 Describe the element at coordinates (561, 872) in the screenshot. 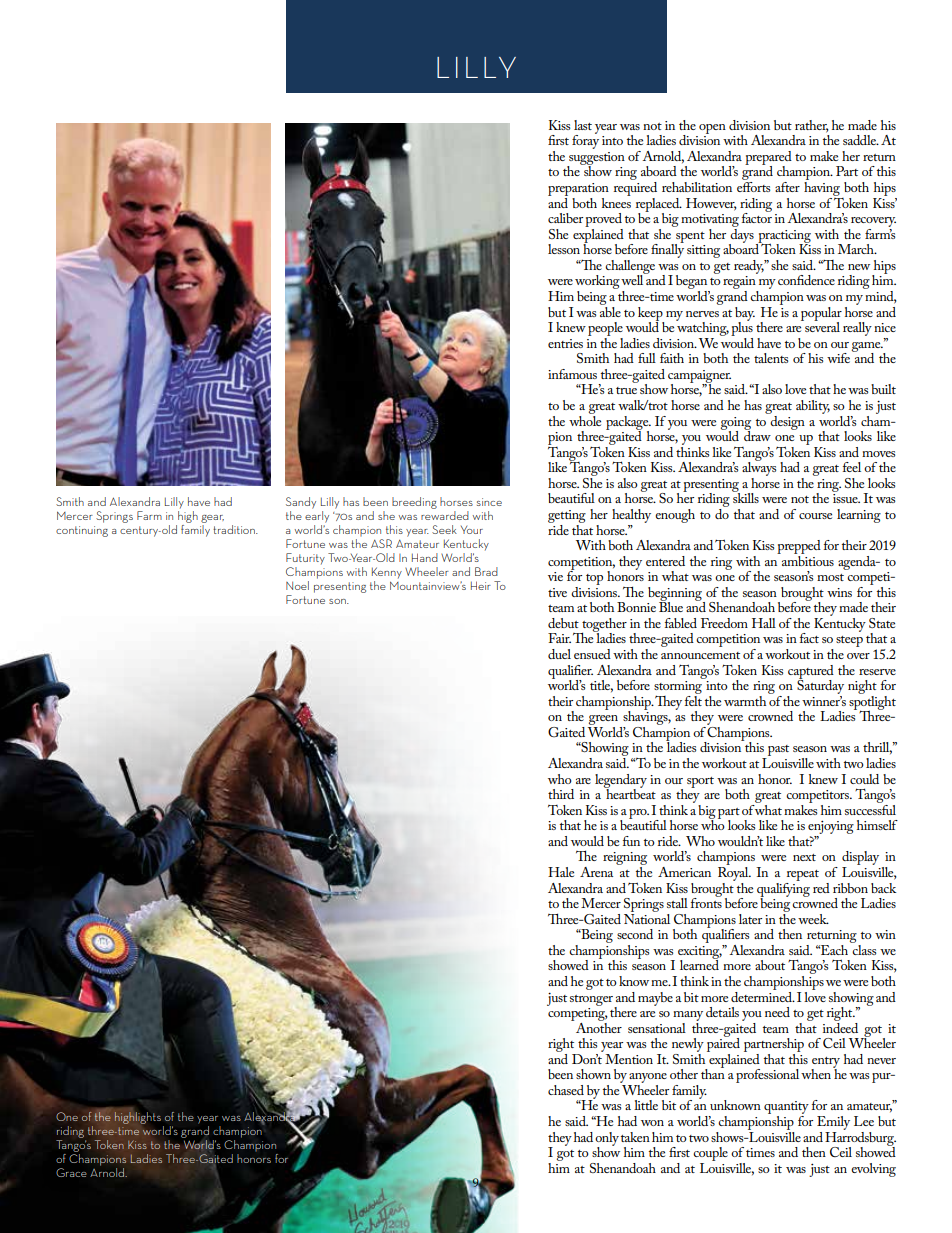

I see `Hale` at that location.
